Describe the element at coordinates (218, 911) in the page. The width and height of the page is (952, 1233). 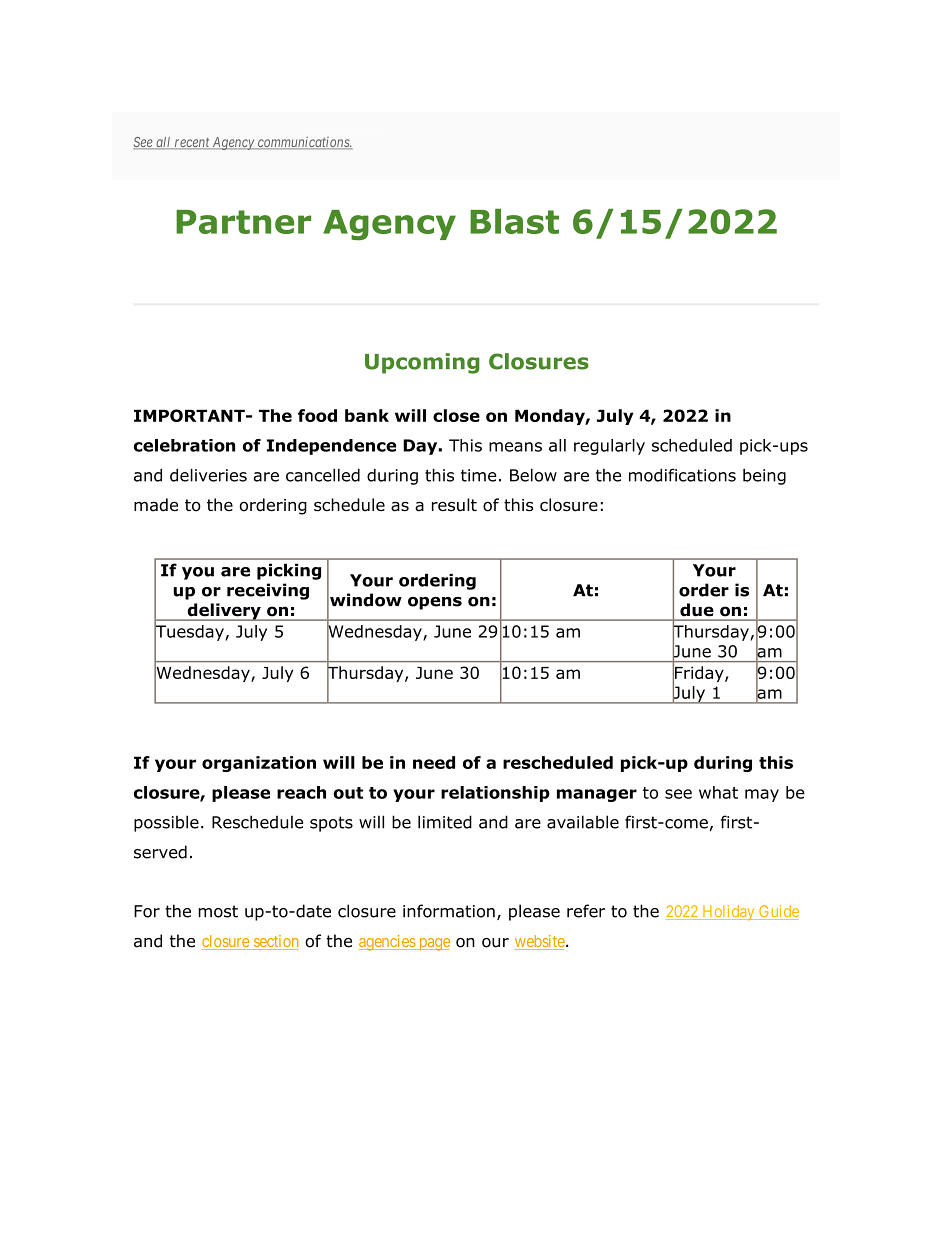
I see `most` at that location.
